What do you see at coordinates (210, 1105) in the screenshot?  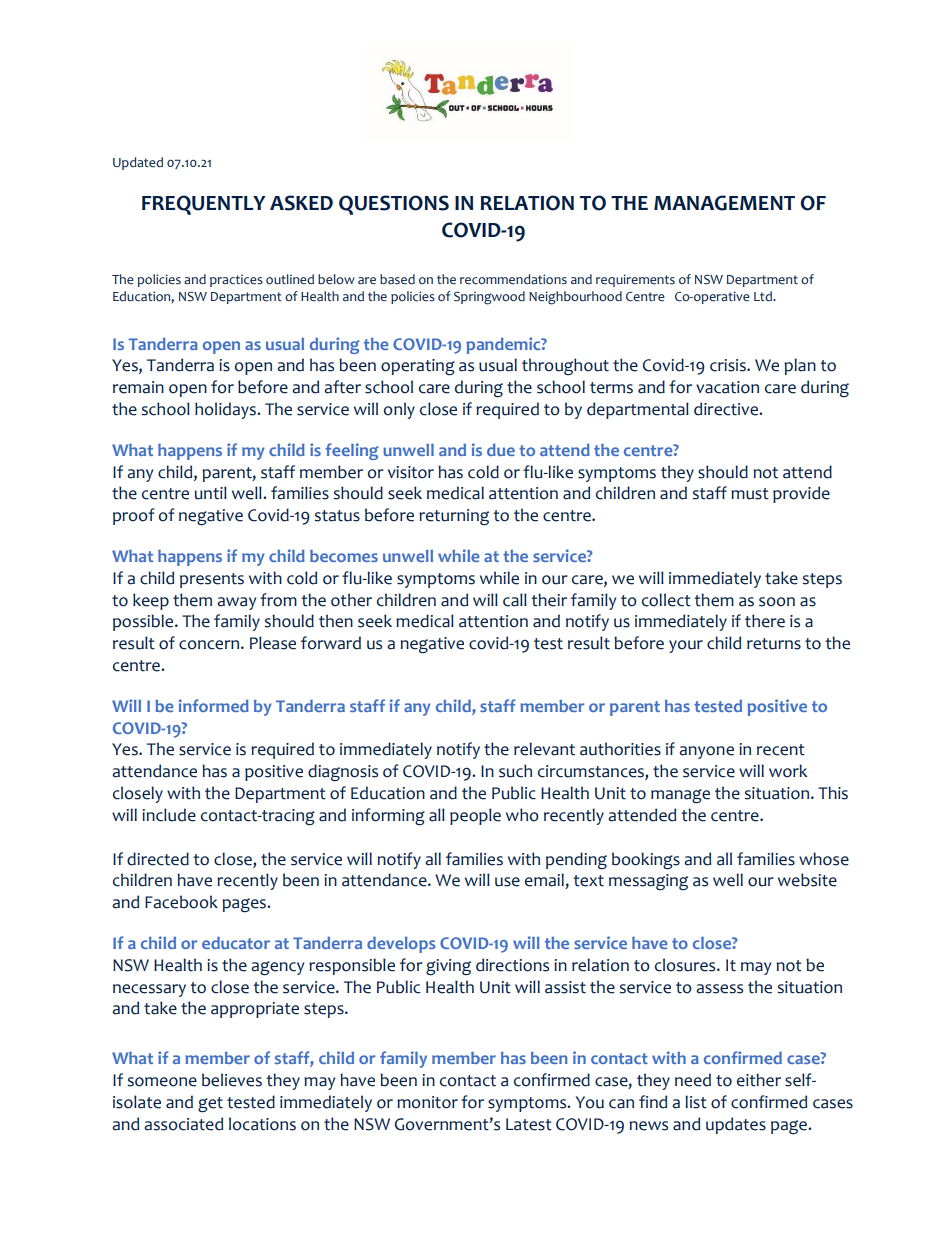 I see `get` at bounding box center [210, 1105].
